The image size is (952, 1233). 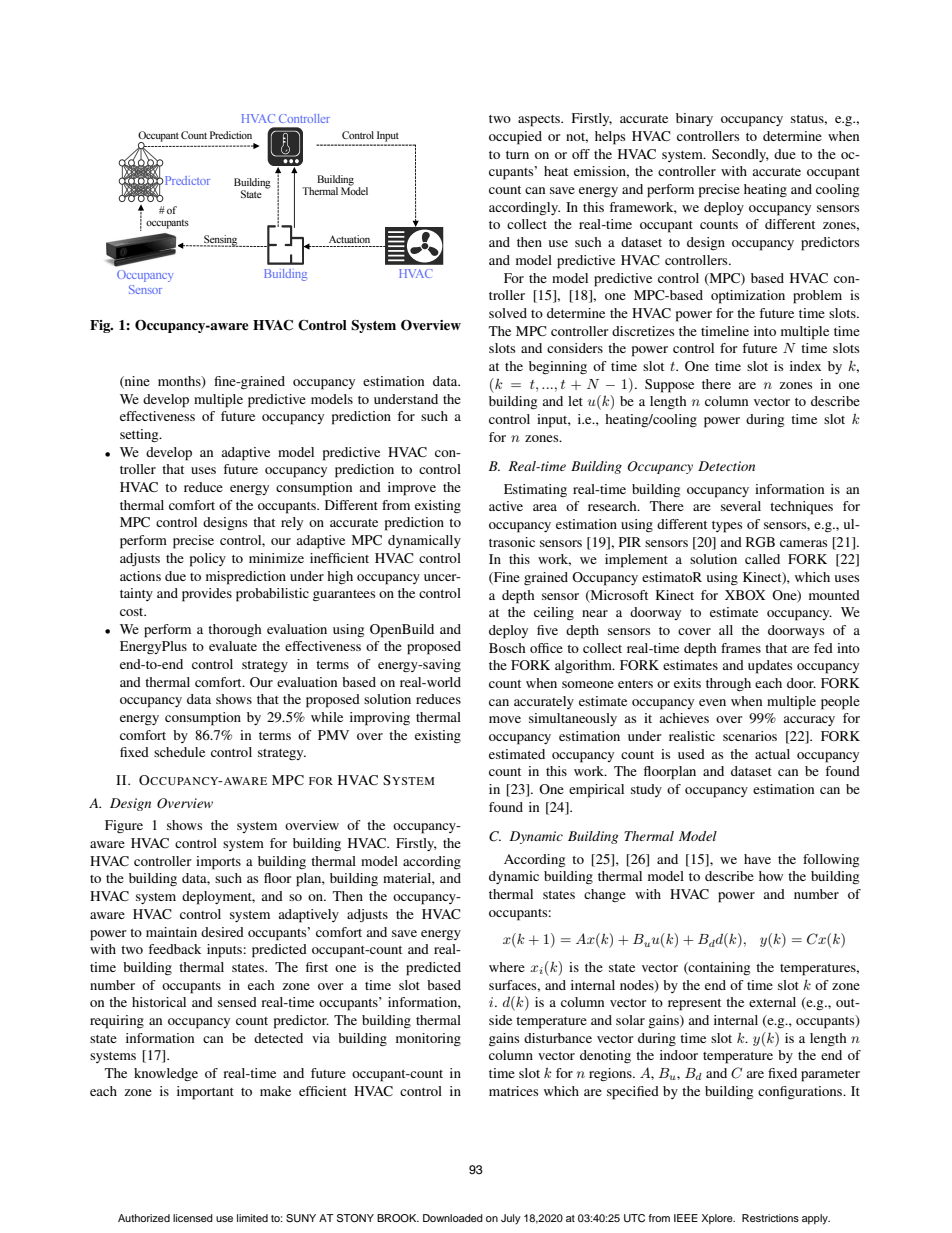 I want to click on have, so click(x=757, y=859).
